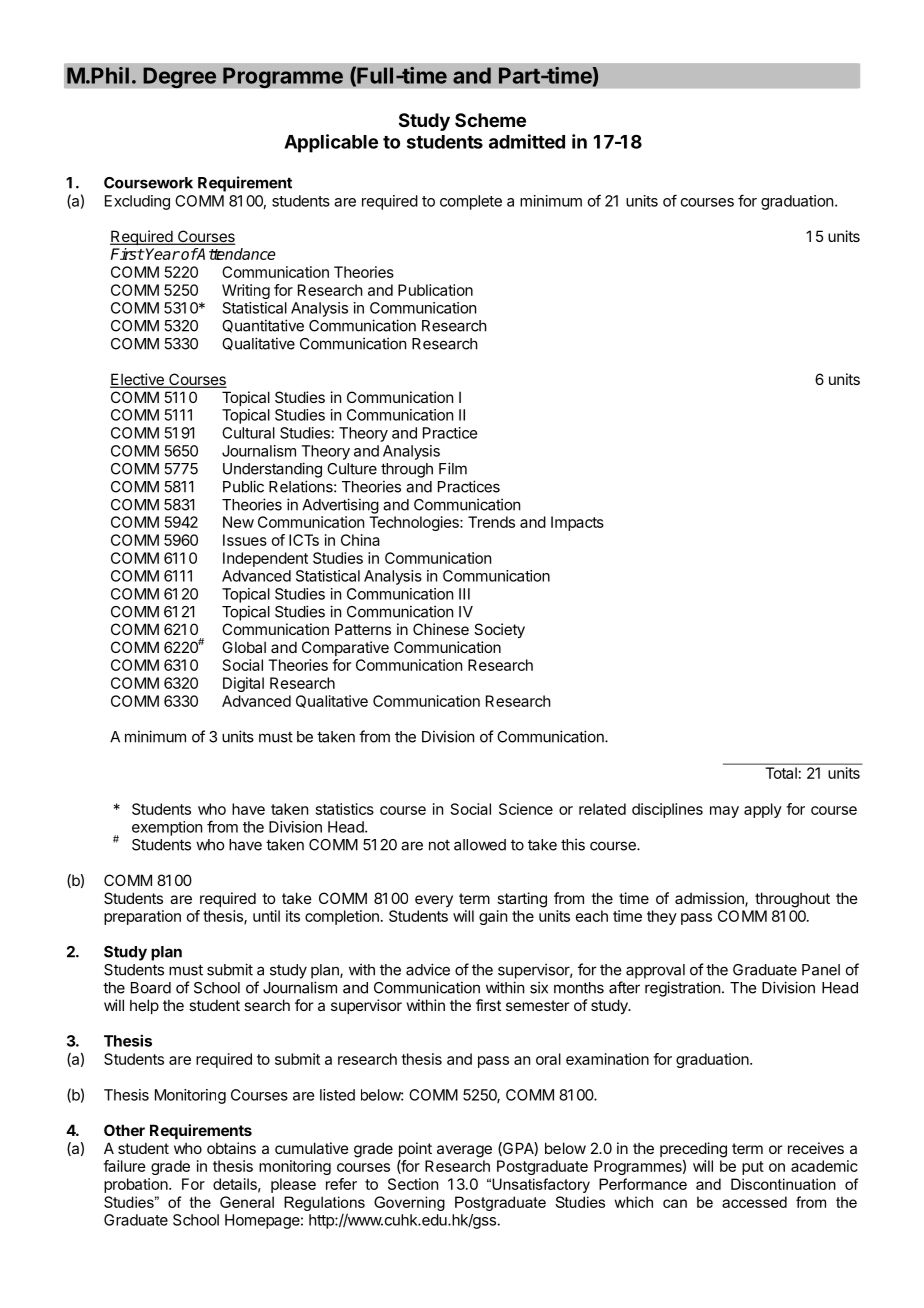 This screenshot has width=924, height=1308. I want to click on admitted, so click(527, 141).
